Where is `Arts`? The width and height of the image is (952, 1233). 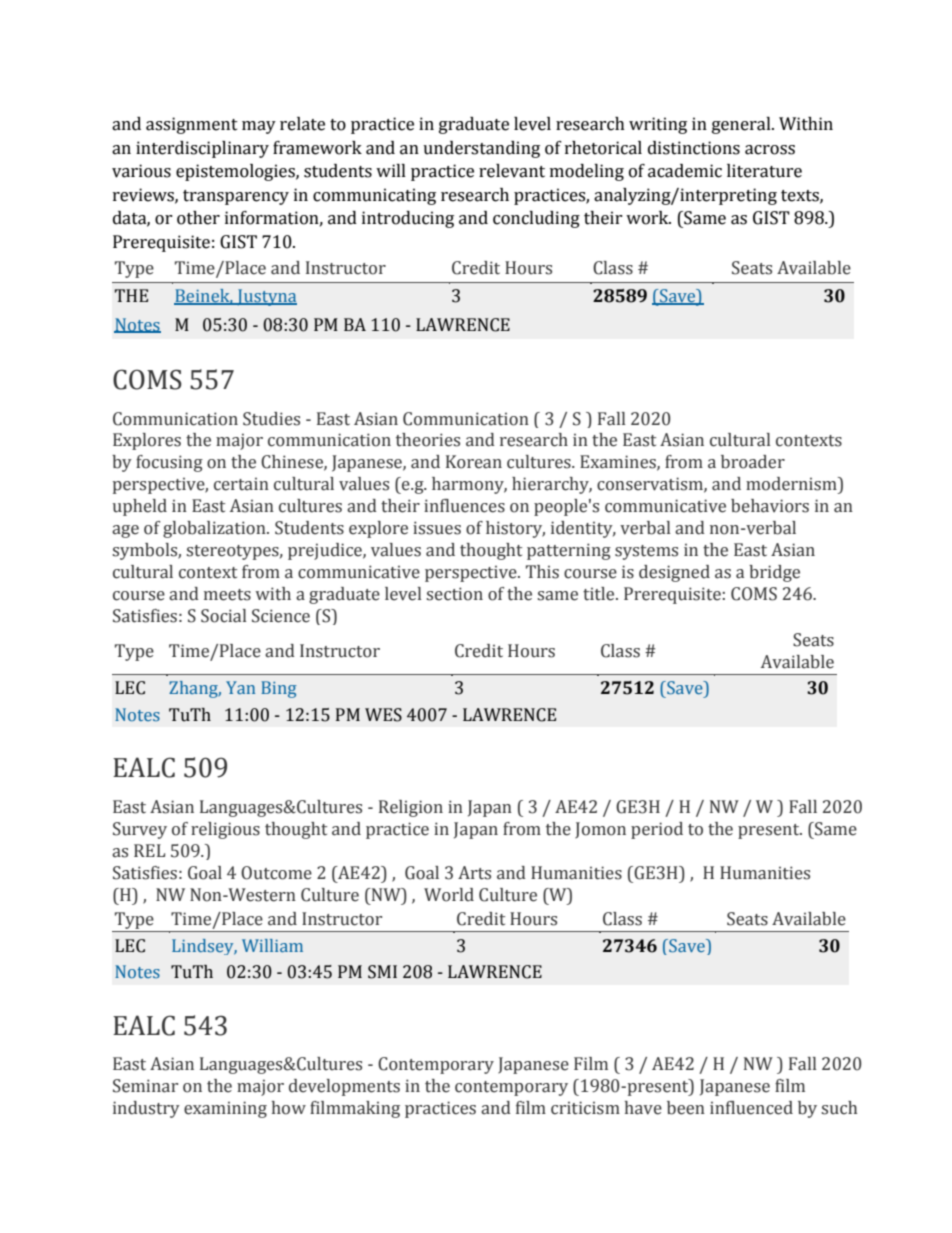
Arts is located at coordinates (474, 873).
